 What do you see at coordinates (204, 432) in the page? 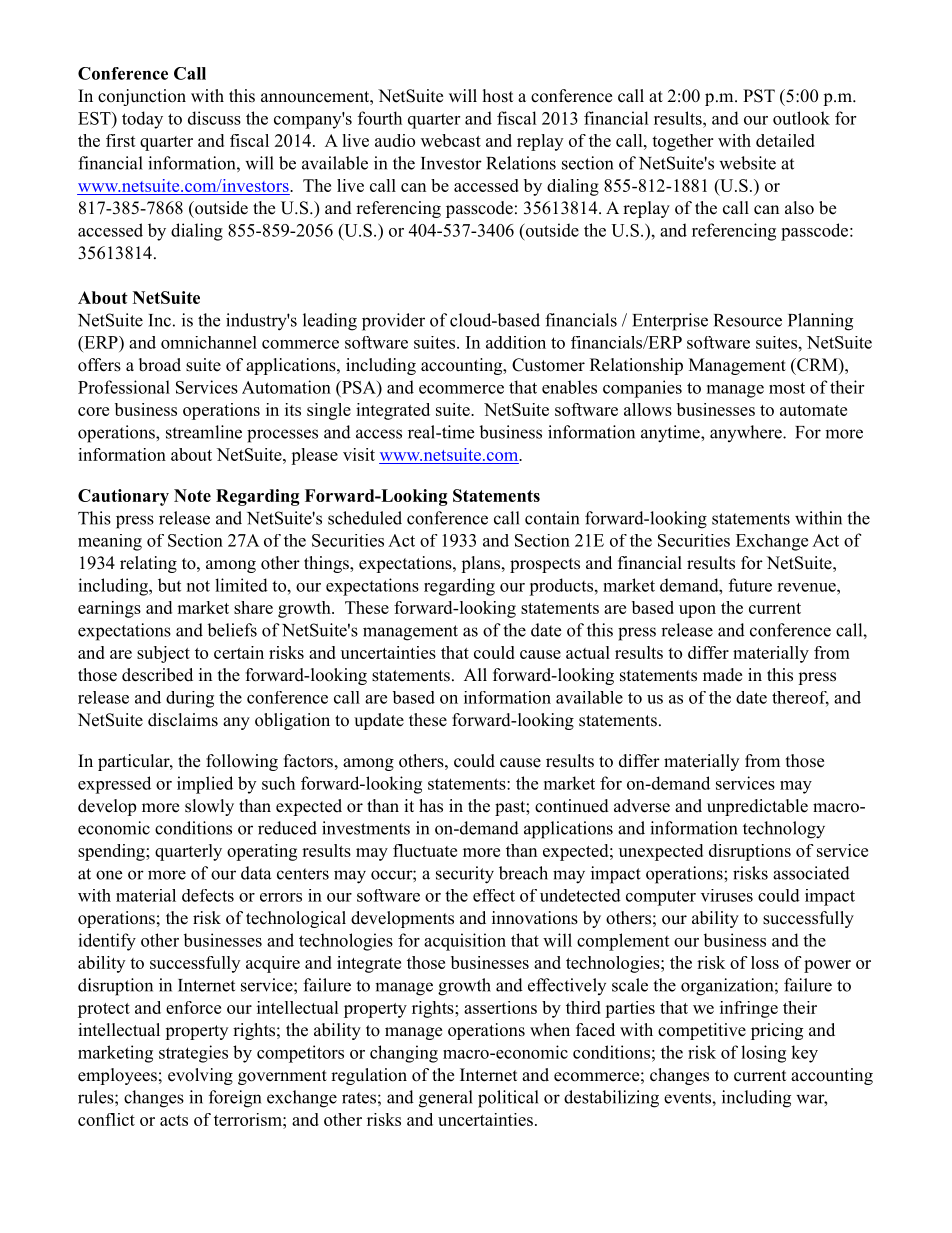
I see `streamline` at bounding box center [204, 432].
